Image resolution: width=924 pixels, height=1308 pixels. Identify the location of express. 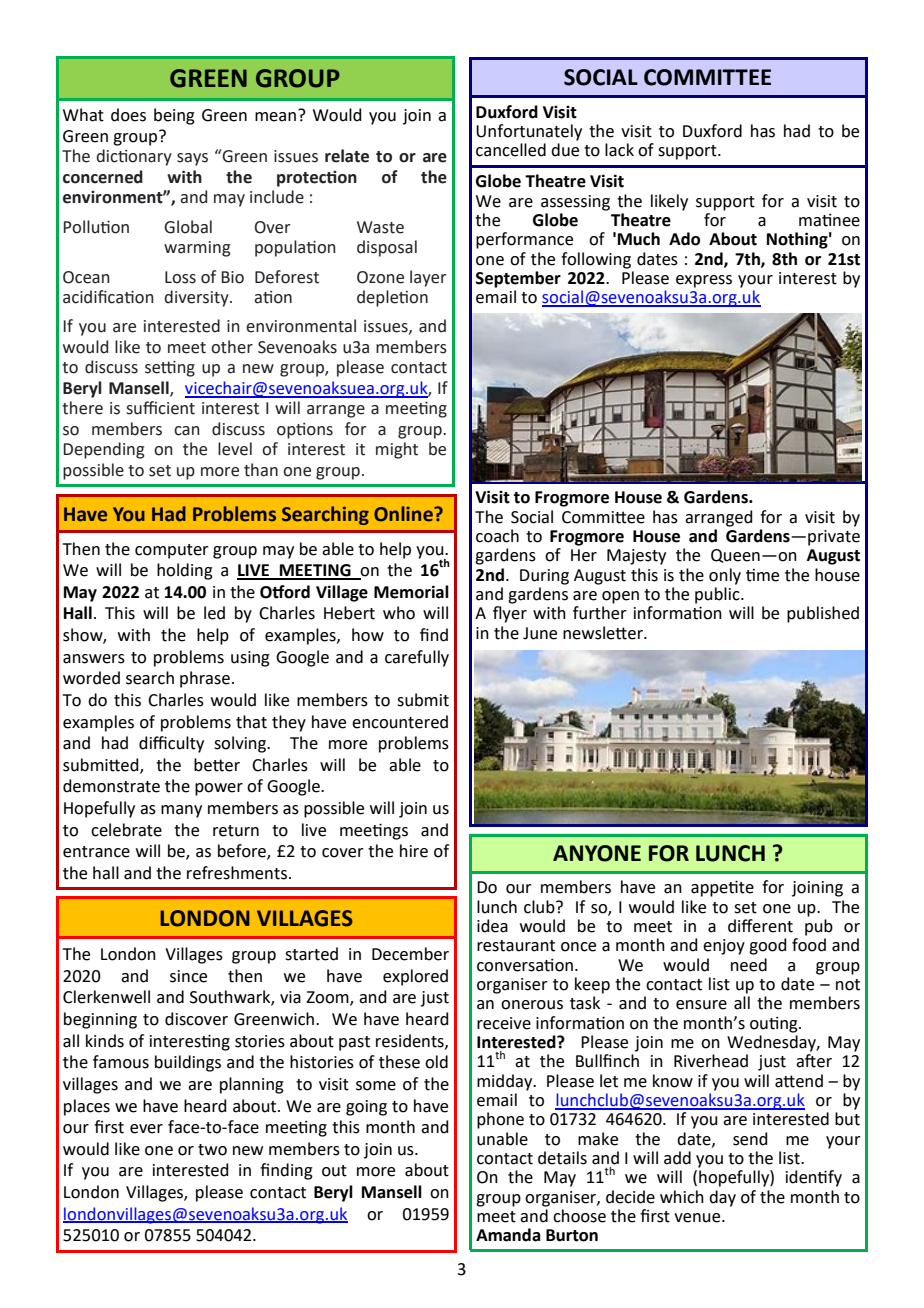
(704, 281).
